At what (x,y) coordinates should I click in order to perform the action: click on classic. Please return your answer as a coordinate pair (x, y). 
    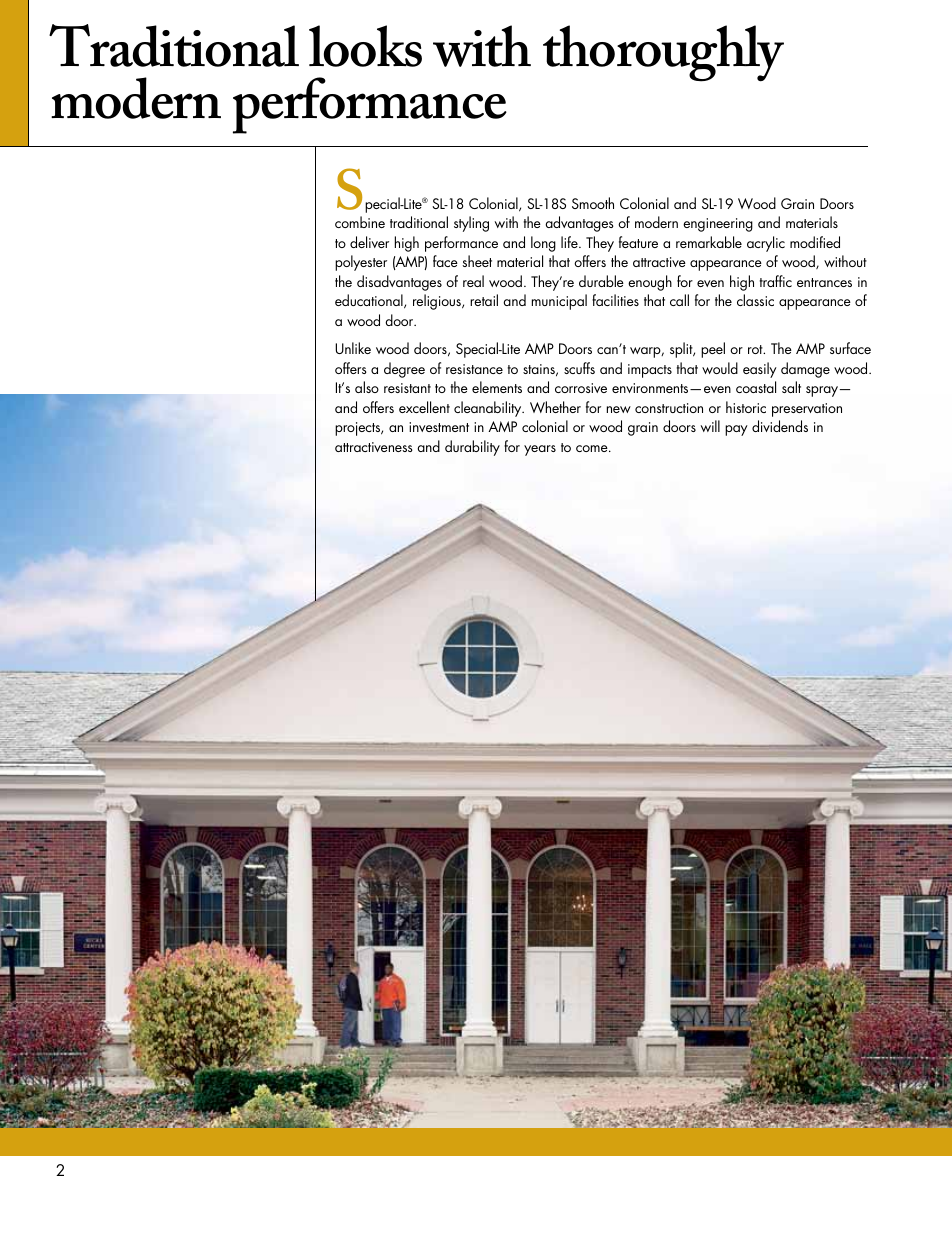
    Looking at the image, I should click on (755, 300).
